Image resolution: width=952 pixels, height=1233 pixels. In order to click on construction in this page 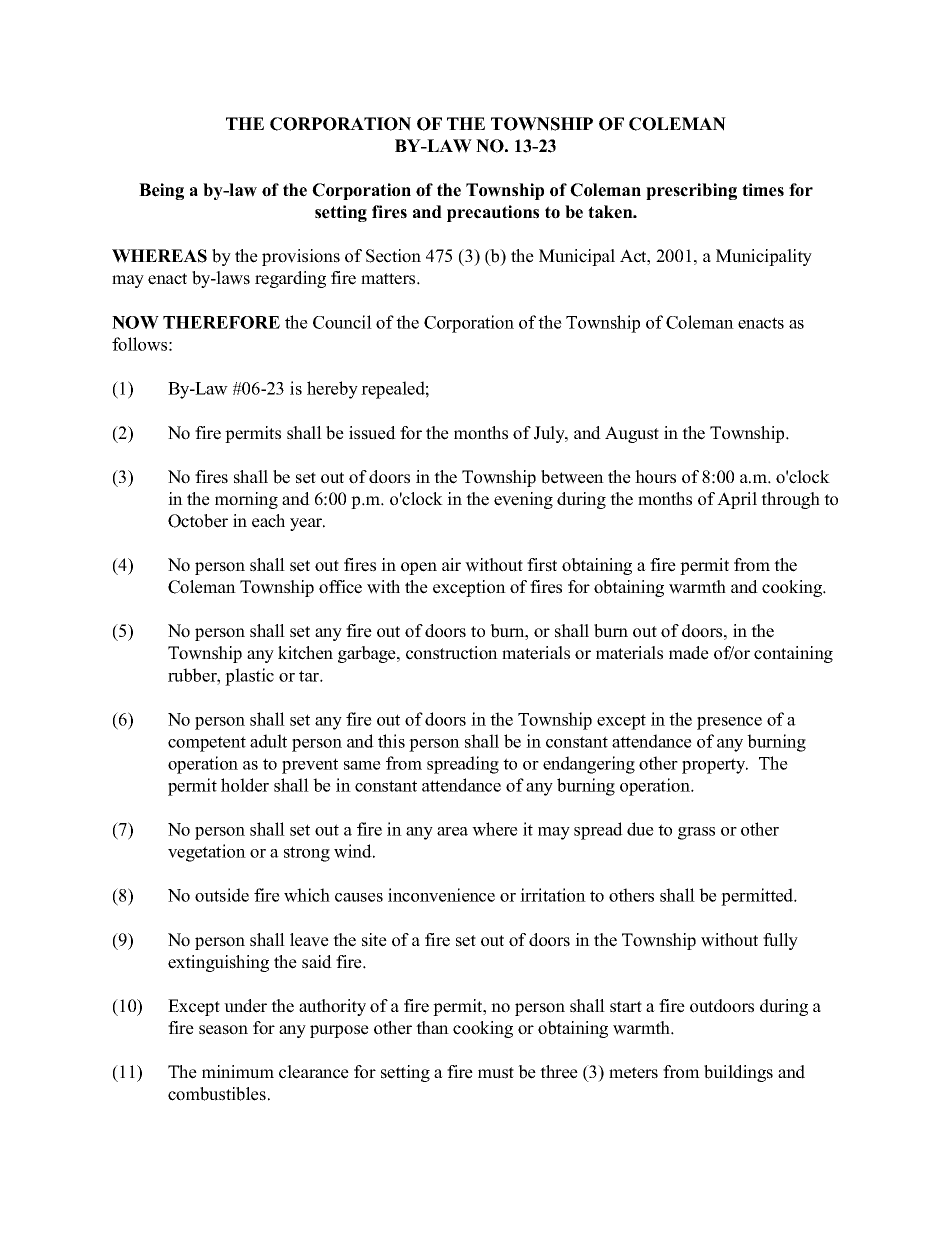, I will do `click(452, 653)`.
